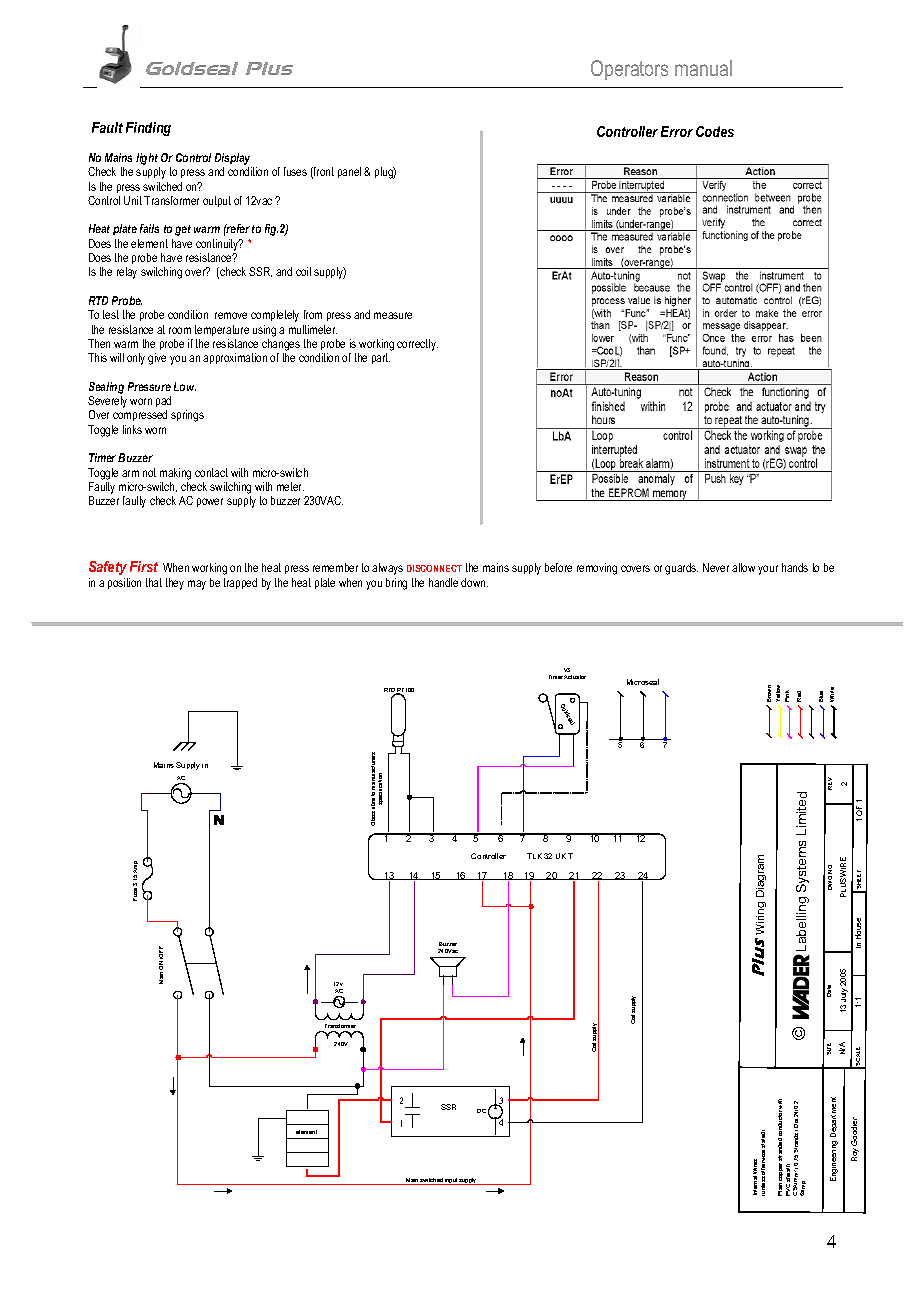 This screenshot has width=924, height=1308. What do you see at coordinates (715, 131) in the screenshot?
I see `Codes` at bounding box center [715, 131].
